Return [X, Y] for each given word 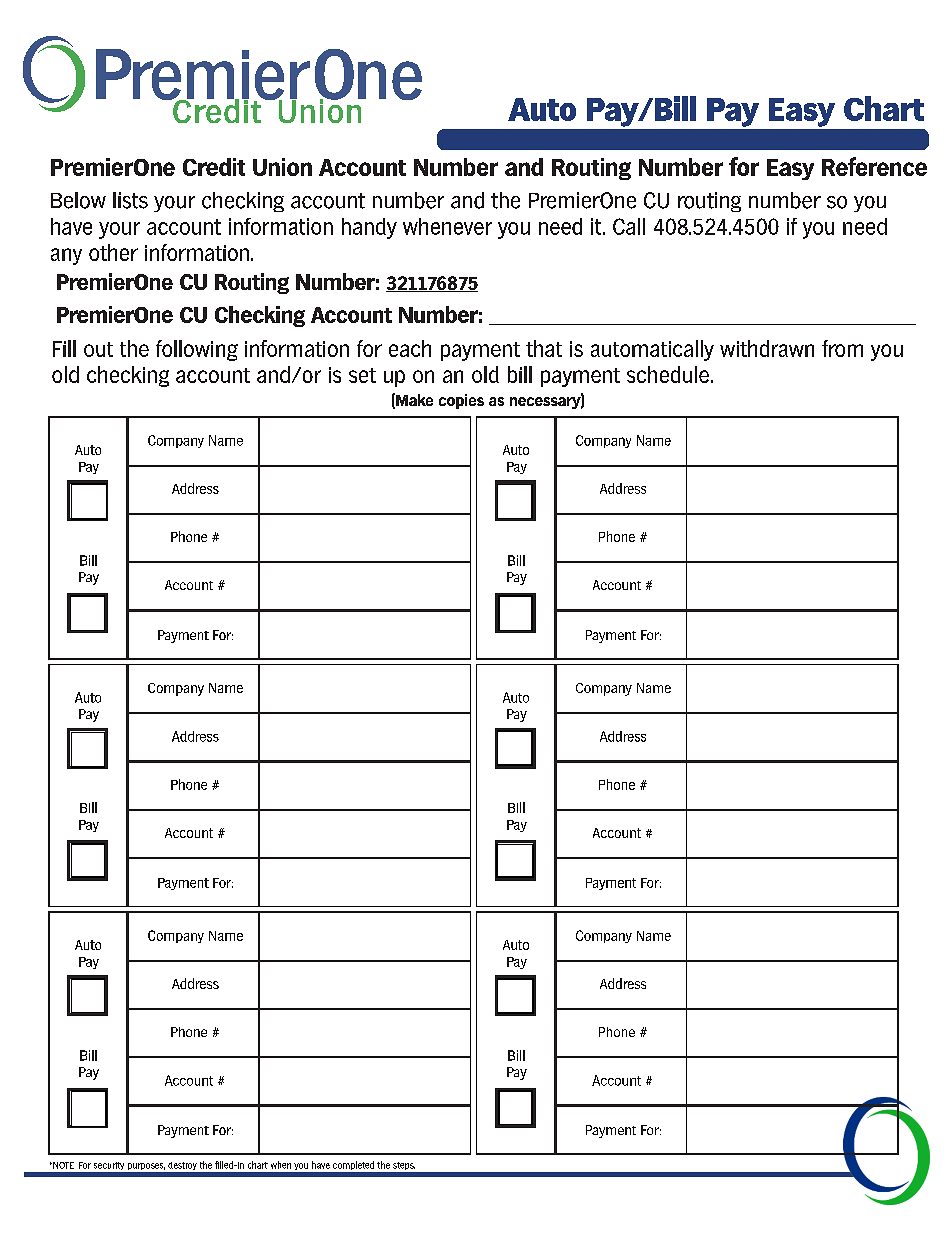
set [362, 375]
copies [461, 401]
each [410, 348]
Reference [874, 166]
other [113, 252]
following [197, 350]
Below [78, 200]
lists [130, 200]
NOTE [62, 1165]
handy [369, 228]
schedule [668, 374]
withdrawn [767, 348]
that [544, 348]
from [842, 348]
